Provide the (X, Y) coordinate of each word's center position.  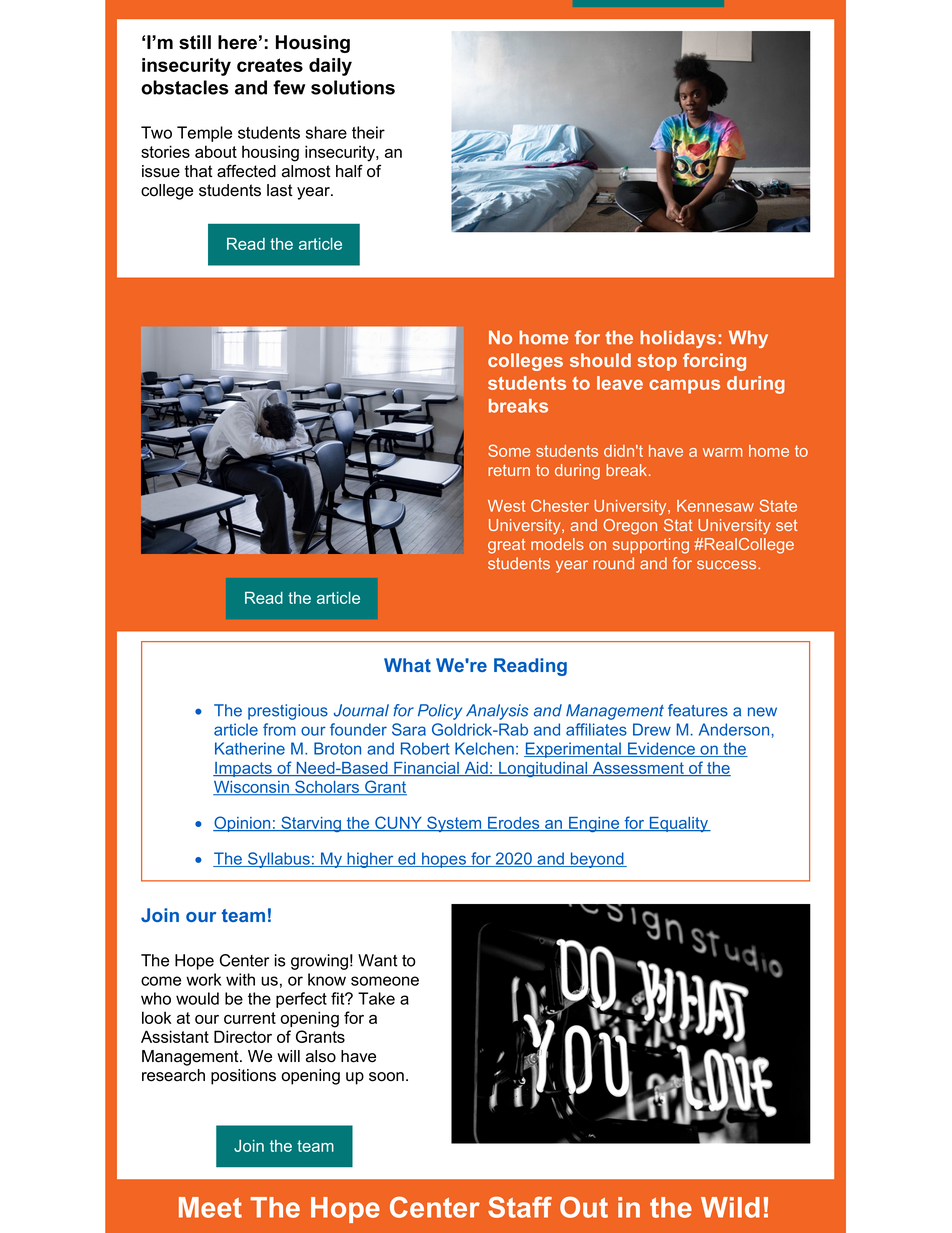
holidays (678, 339)
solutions (353, 87)
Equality (678, 824)
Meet (210, 1207)
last (280, 190)
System (454, 824)
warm (723, 452)
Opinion (243, 824)
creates (270, 65)
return (509, 470)
